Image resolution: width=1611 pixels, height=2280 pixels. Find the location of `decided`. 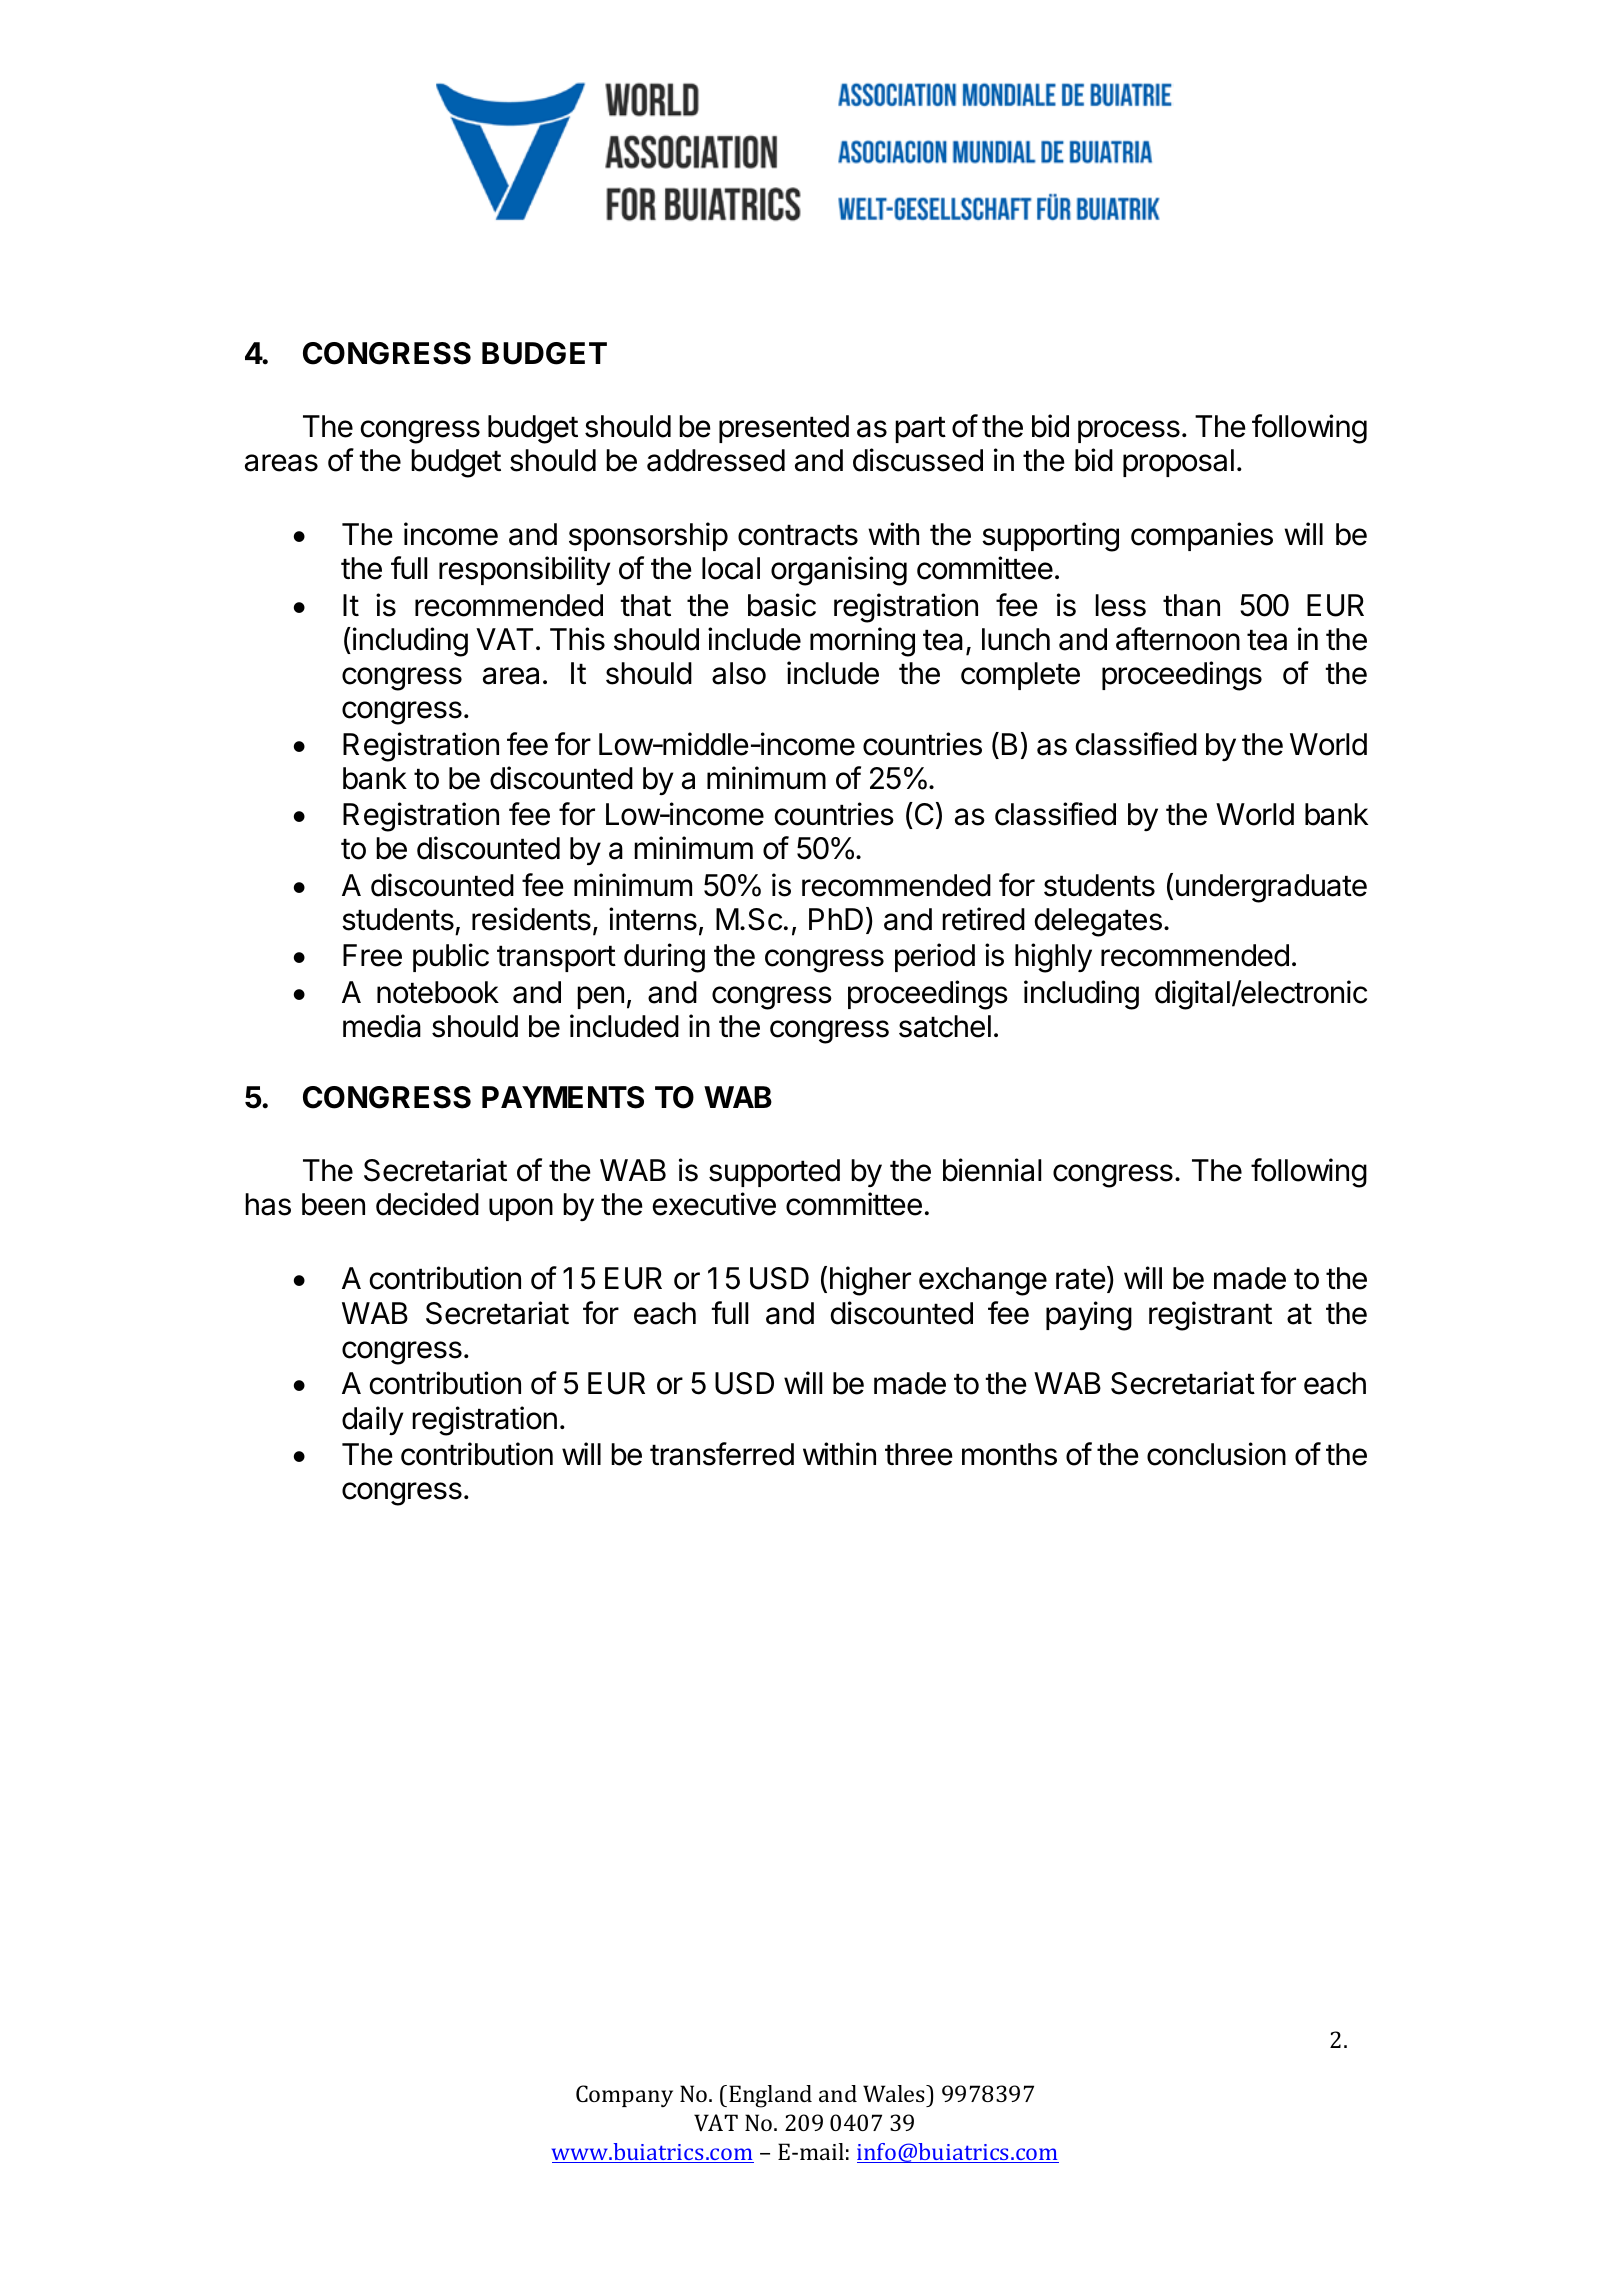

decided is located at coordinates (427, 1204).
